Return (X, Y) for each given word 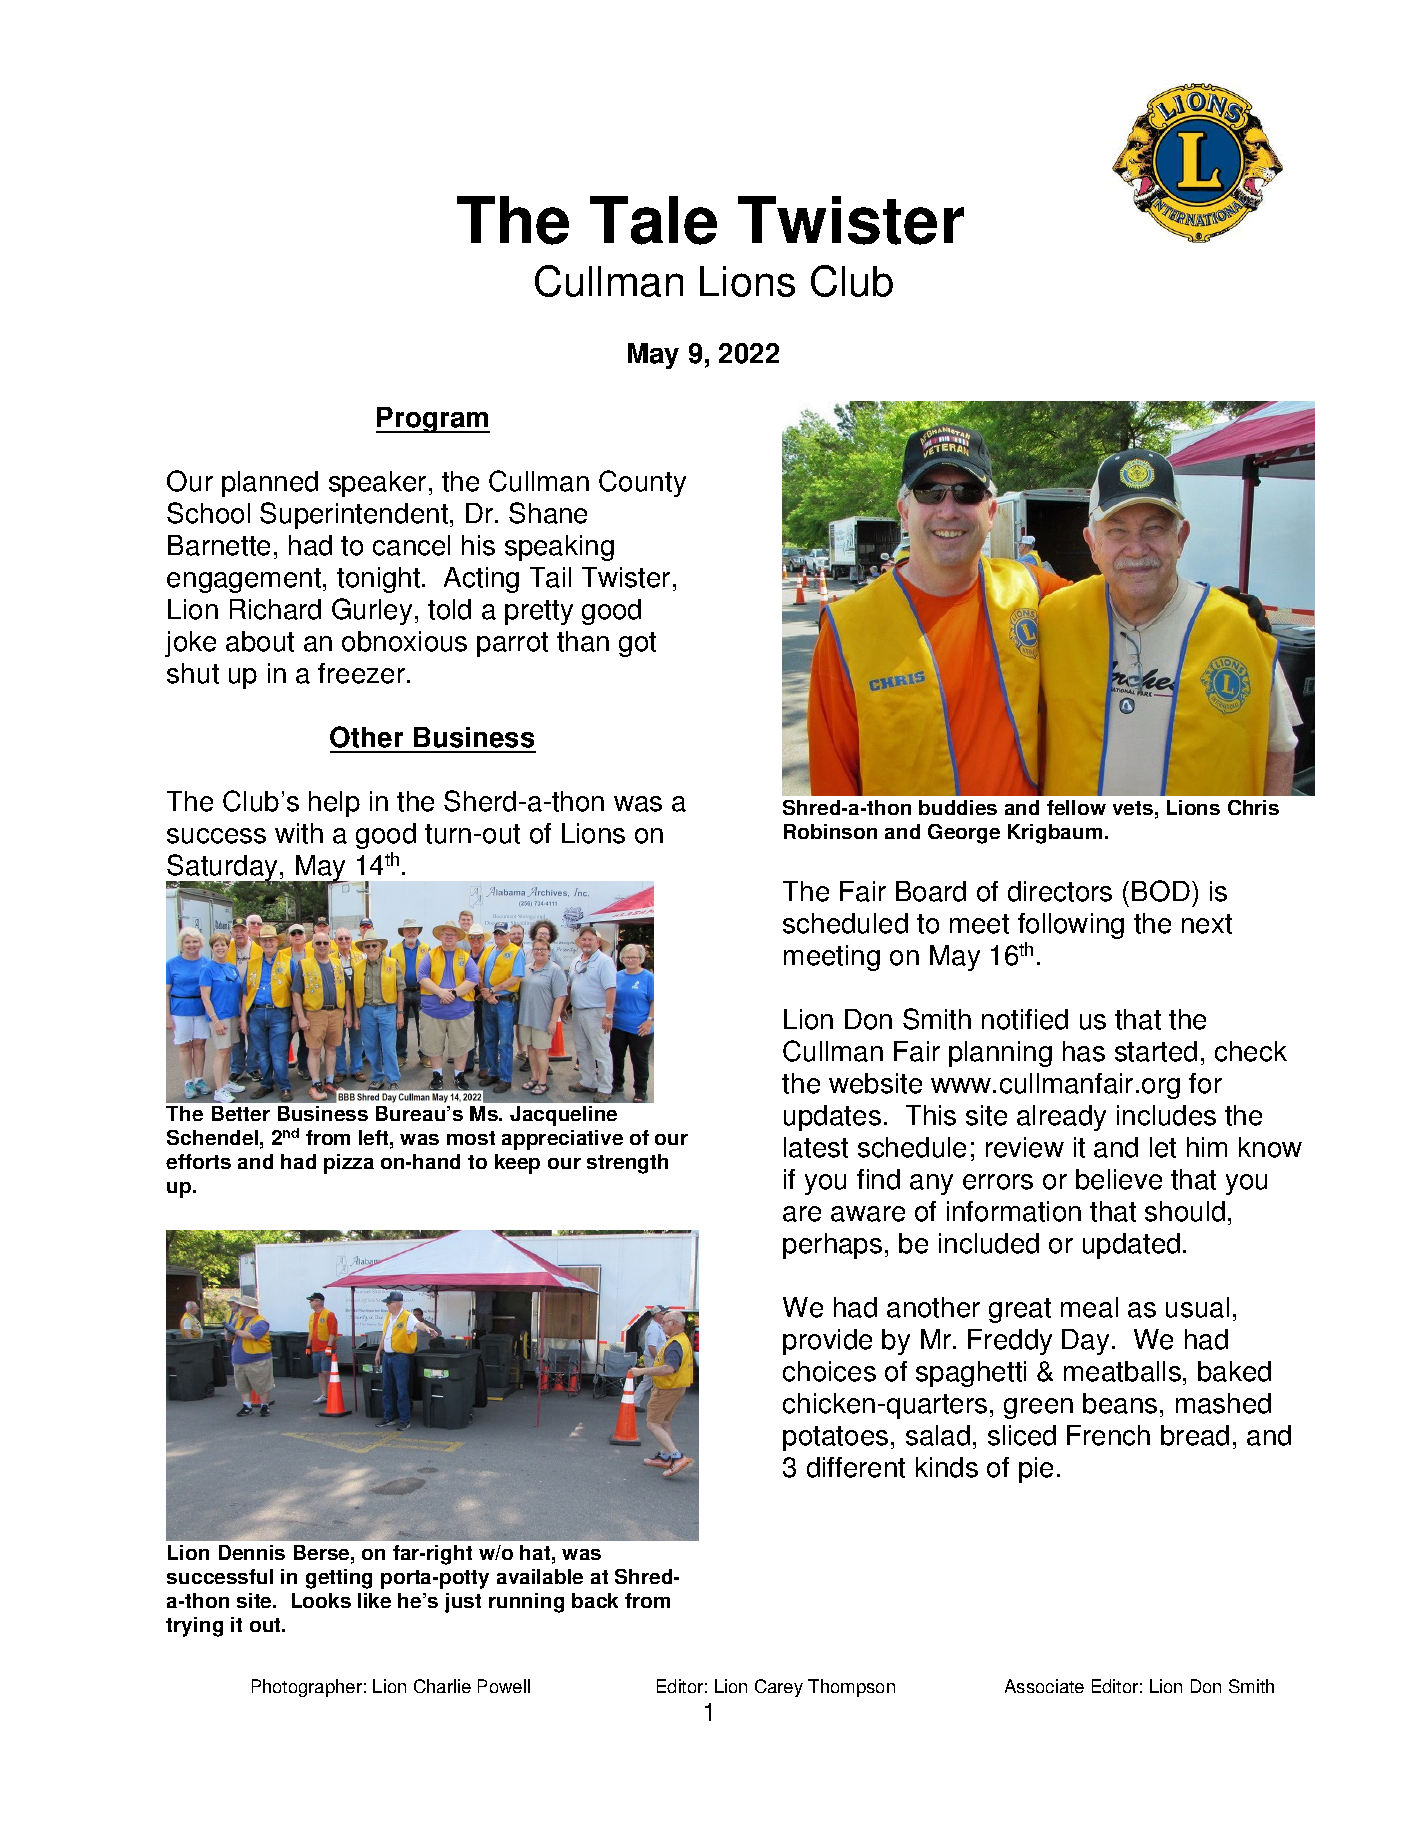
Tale (653, 220)
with (299, 833)
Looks (321, 1600)
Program (433, 420)
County (642, 483)
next (1207, 924)
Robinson (830, 831)
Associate (1044, 1686)
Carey (779, 1688)
